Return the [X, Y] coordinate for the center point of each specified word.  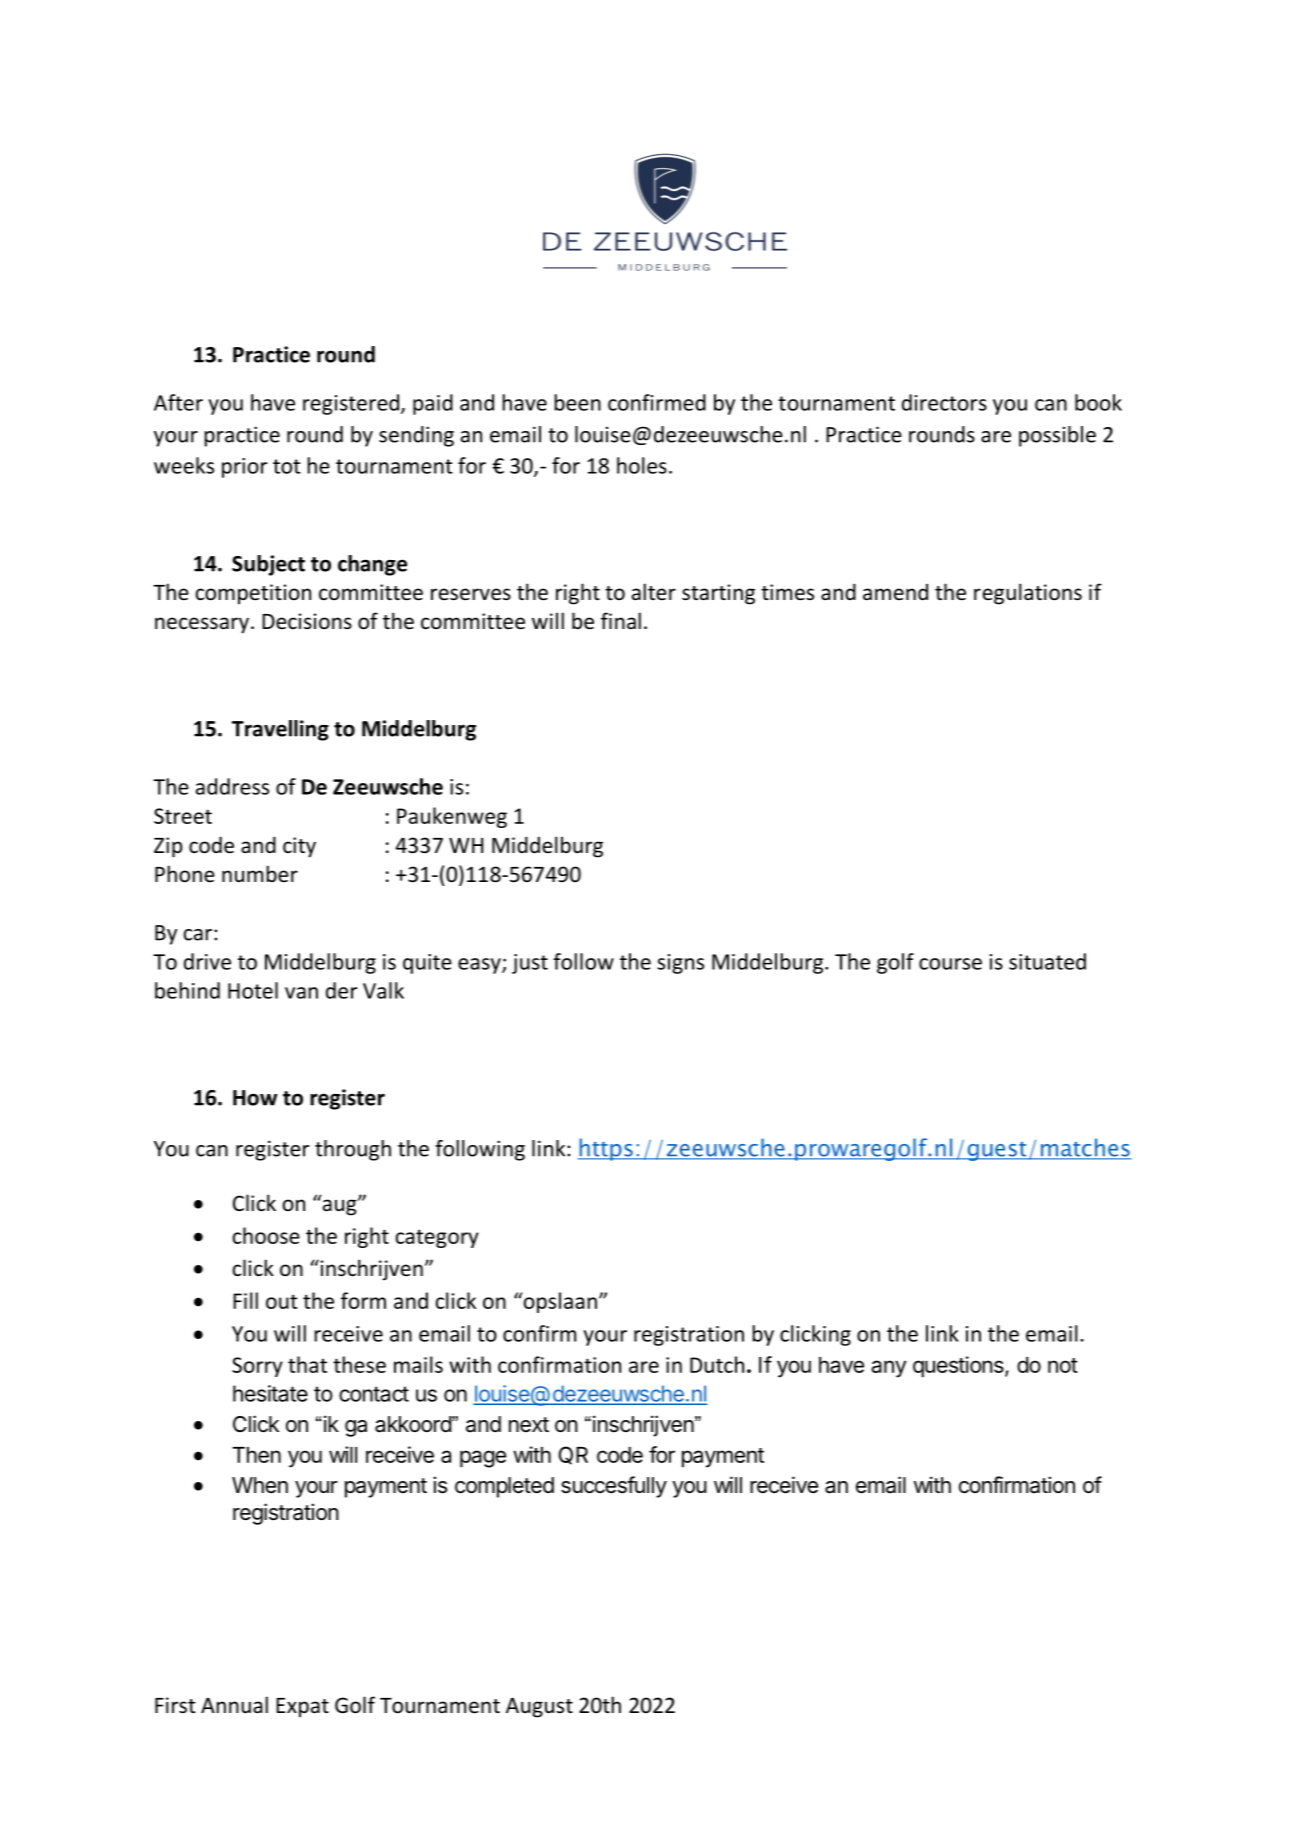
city [299, 847]
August [539, 1708]
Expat [302, 1707]
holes [642, 465]
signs [680, 964]
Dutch [717, 1364]
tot [287, 466]
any [889, 1369]
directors [944, 402]
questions [959, 1367]
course [950, 964]
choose [266, 1235]
